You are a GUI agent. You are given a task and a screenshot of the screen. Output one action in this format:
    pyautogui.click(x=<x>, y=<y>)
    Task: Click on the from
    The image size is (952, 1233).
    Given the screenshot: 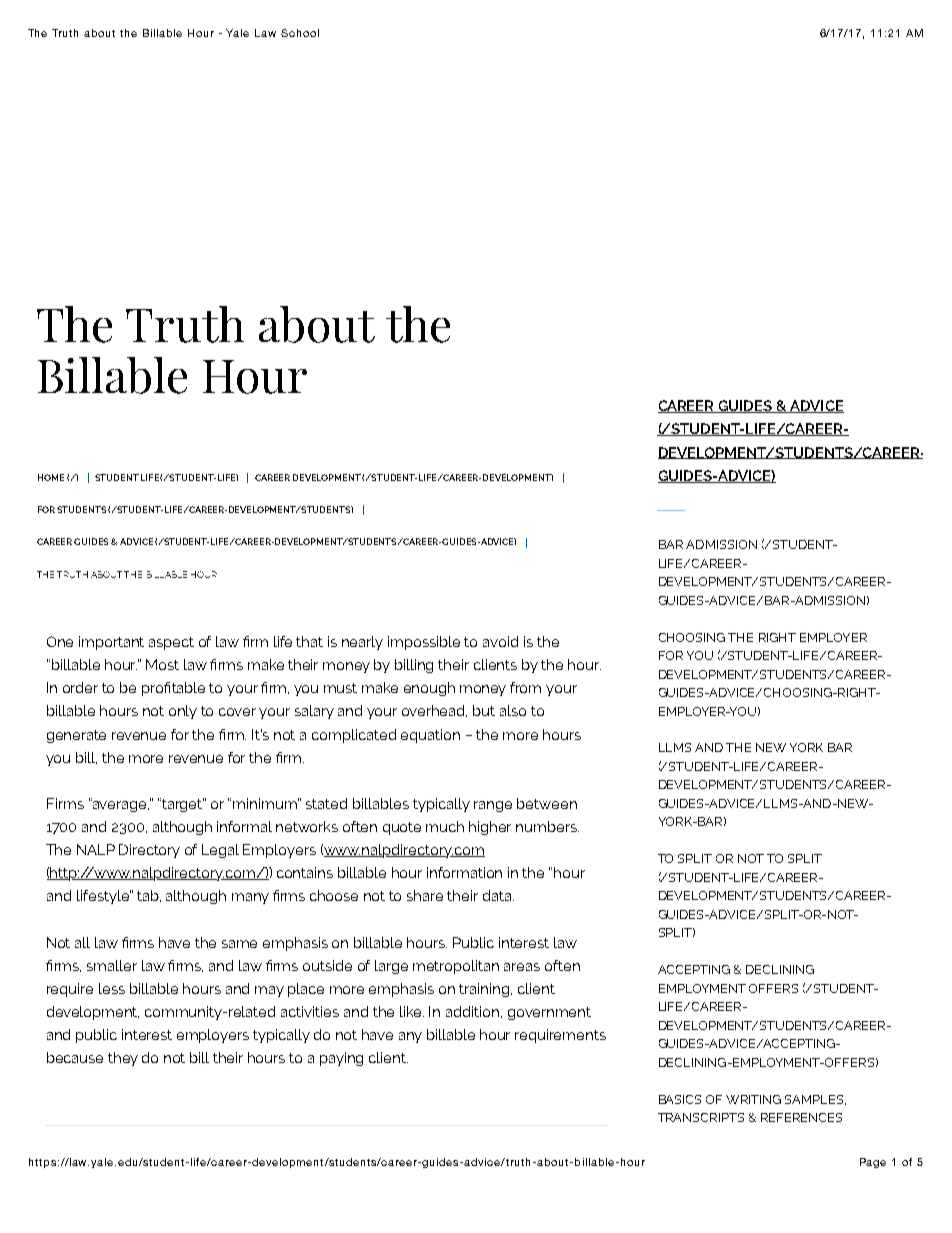 What is the action you would take?
    pyautogui.click(x=525, y=687)
